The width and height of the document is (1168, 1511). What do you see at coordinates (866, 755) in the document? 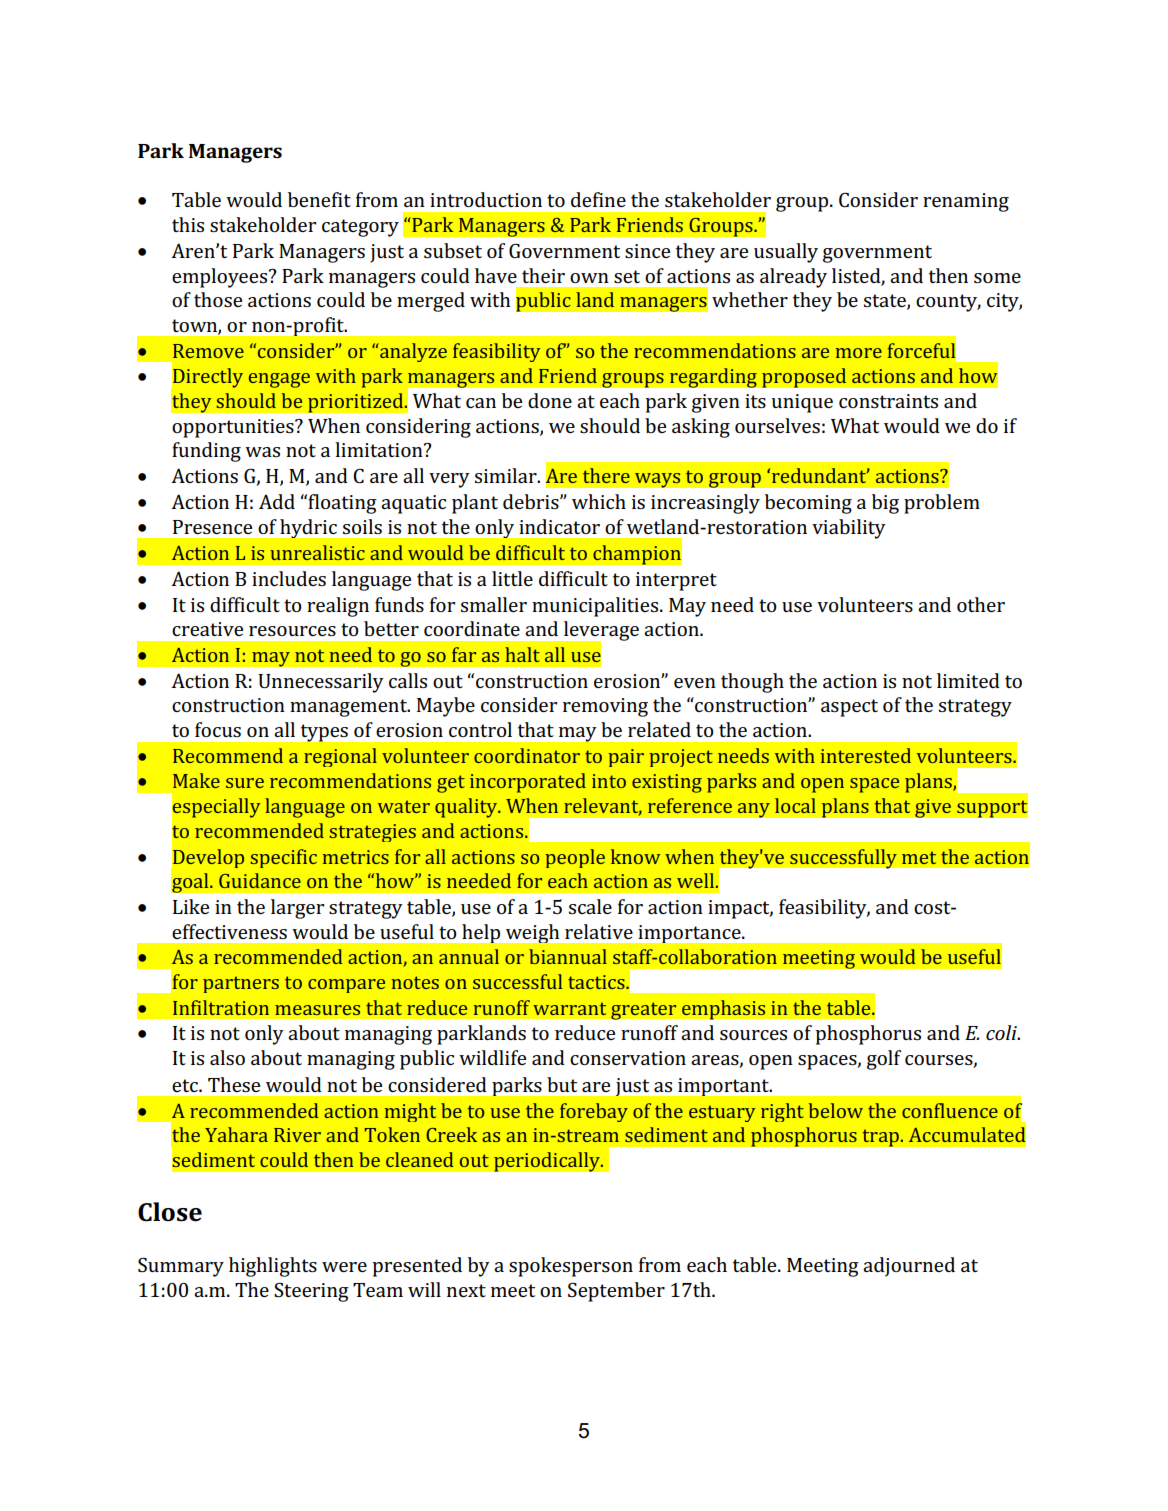
I see `interested` at bounding box center [866, 755].
